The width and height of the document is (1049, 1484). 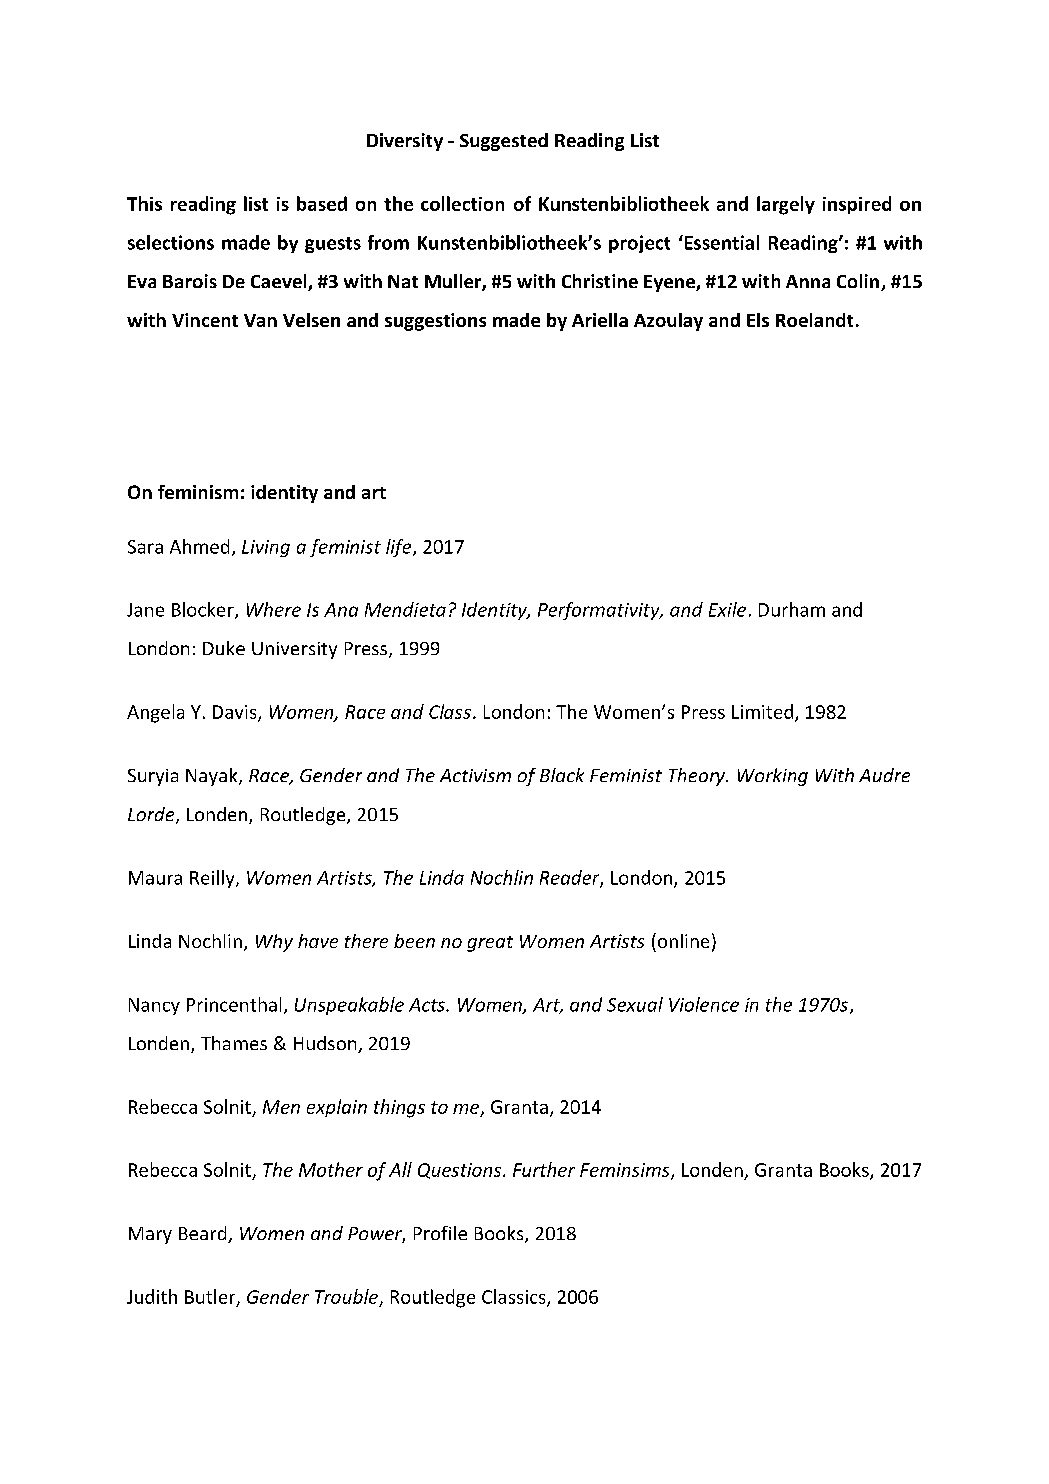 I want to click on Reilly, so click(x=213, y=879).
